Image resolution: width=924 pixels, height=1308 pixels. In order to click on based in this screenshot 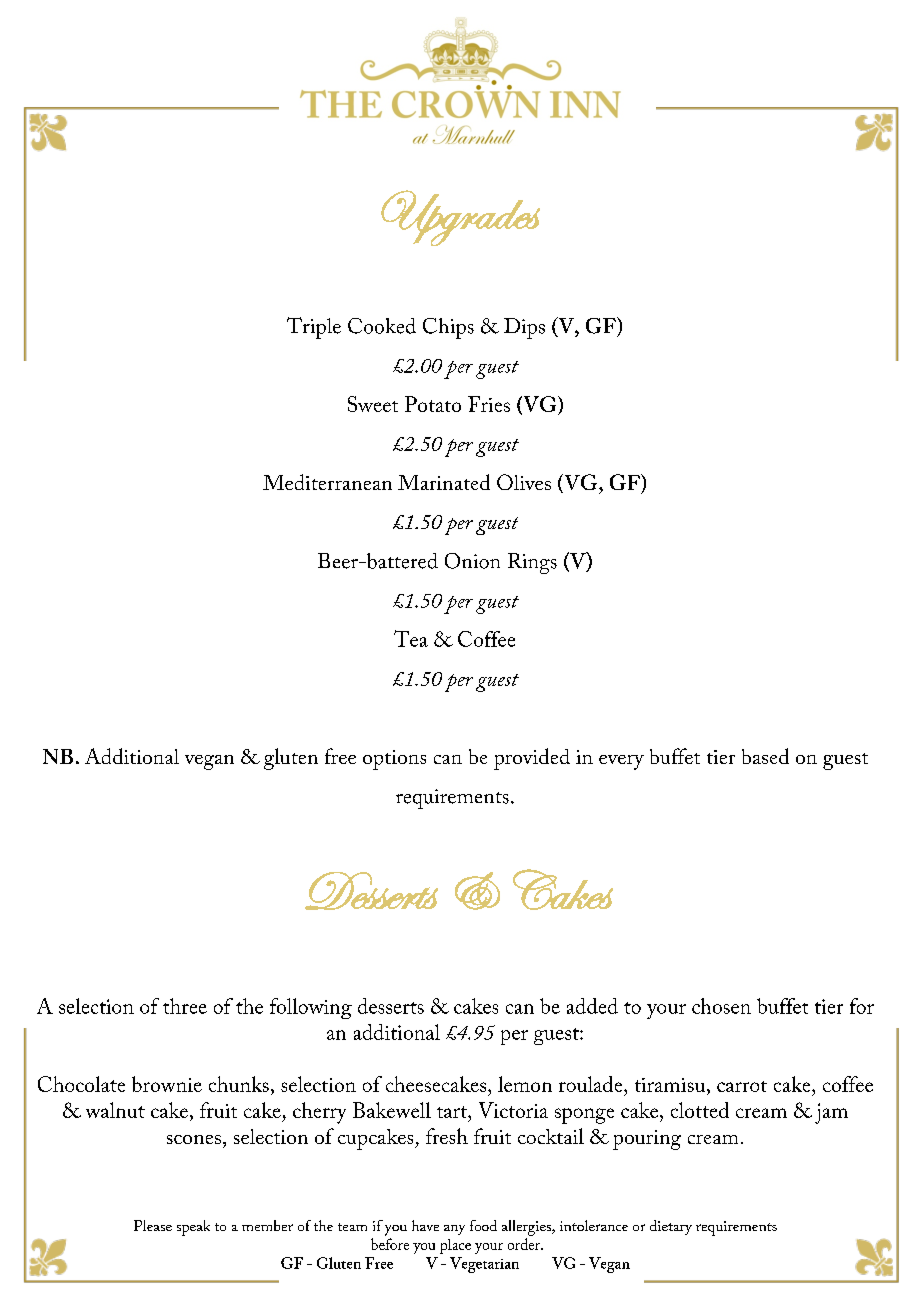, I will do `click(765, 756)`.
